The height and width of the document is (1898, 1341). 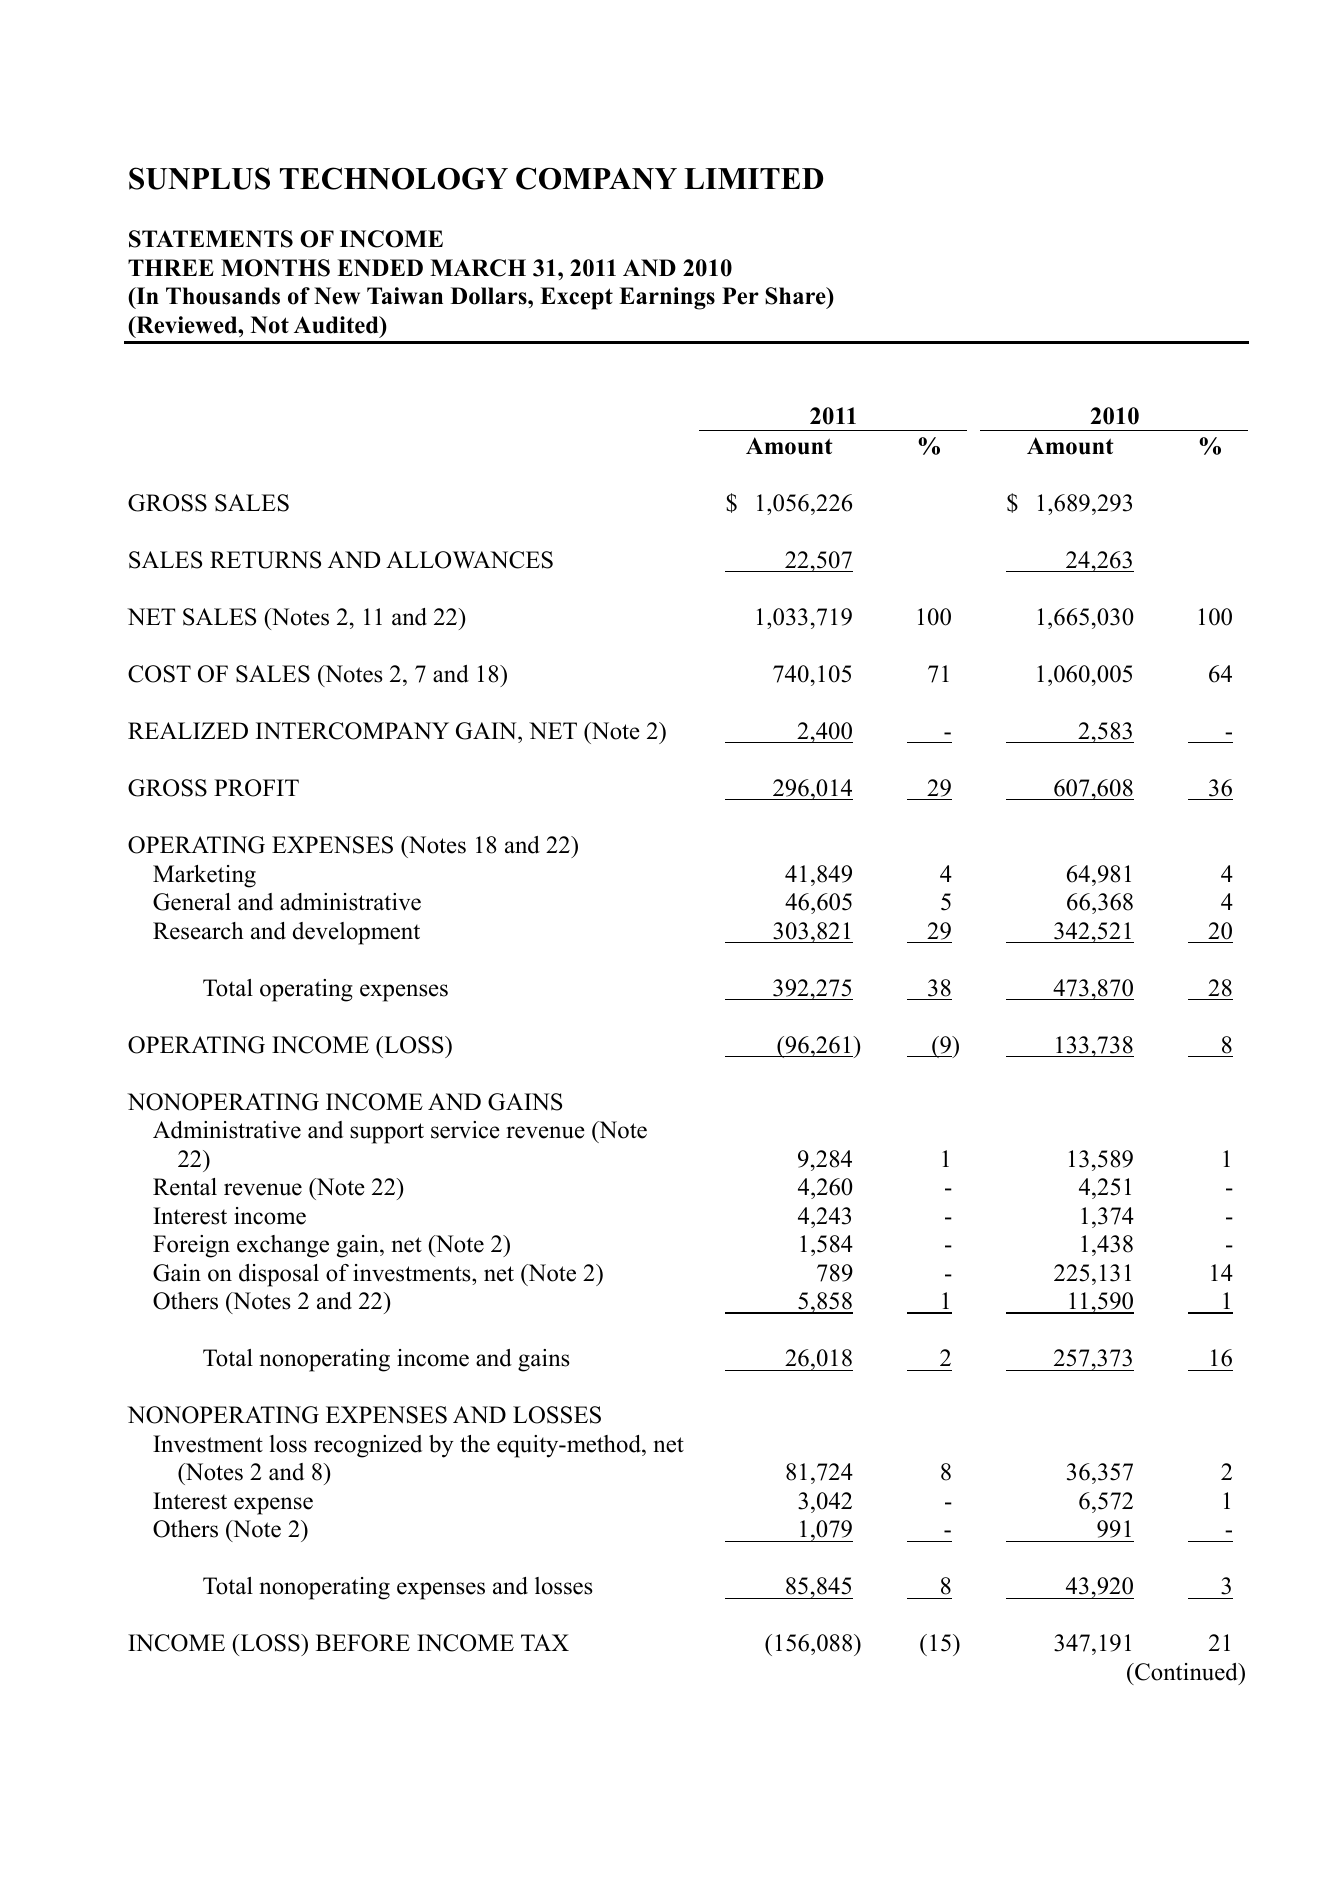 What do you see at coordinates (465, 1130) in the document?
I see `service` at bounding box center [465, 1130].
